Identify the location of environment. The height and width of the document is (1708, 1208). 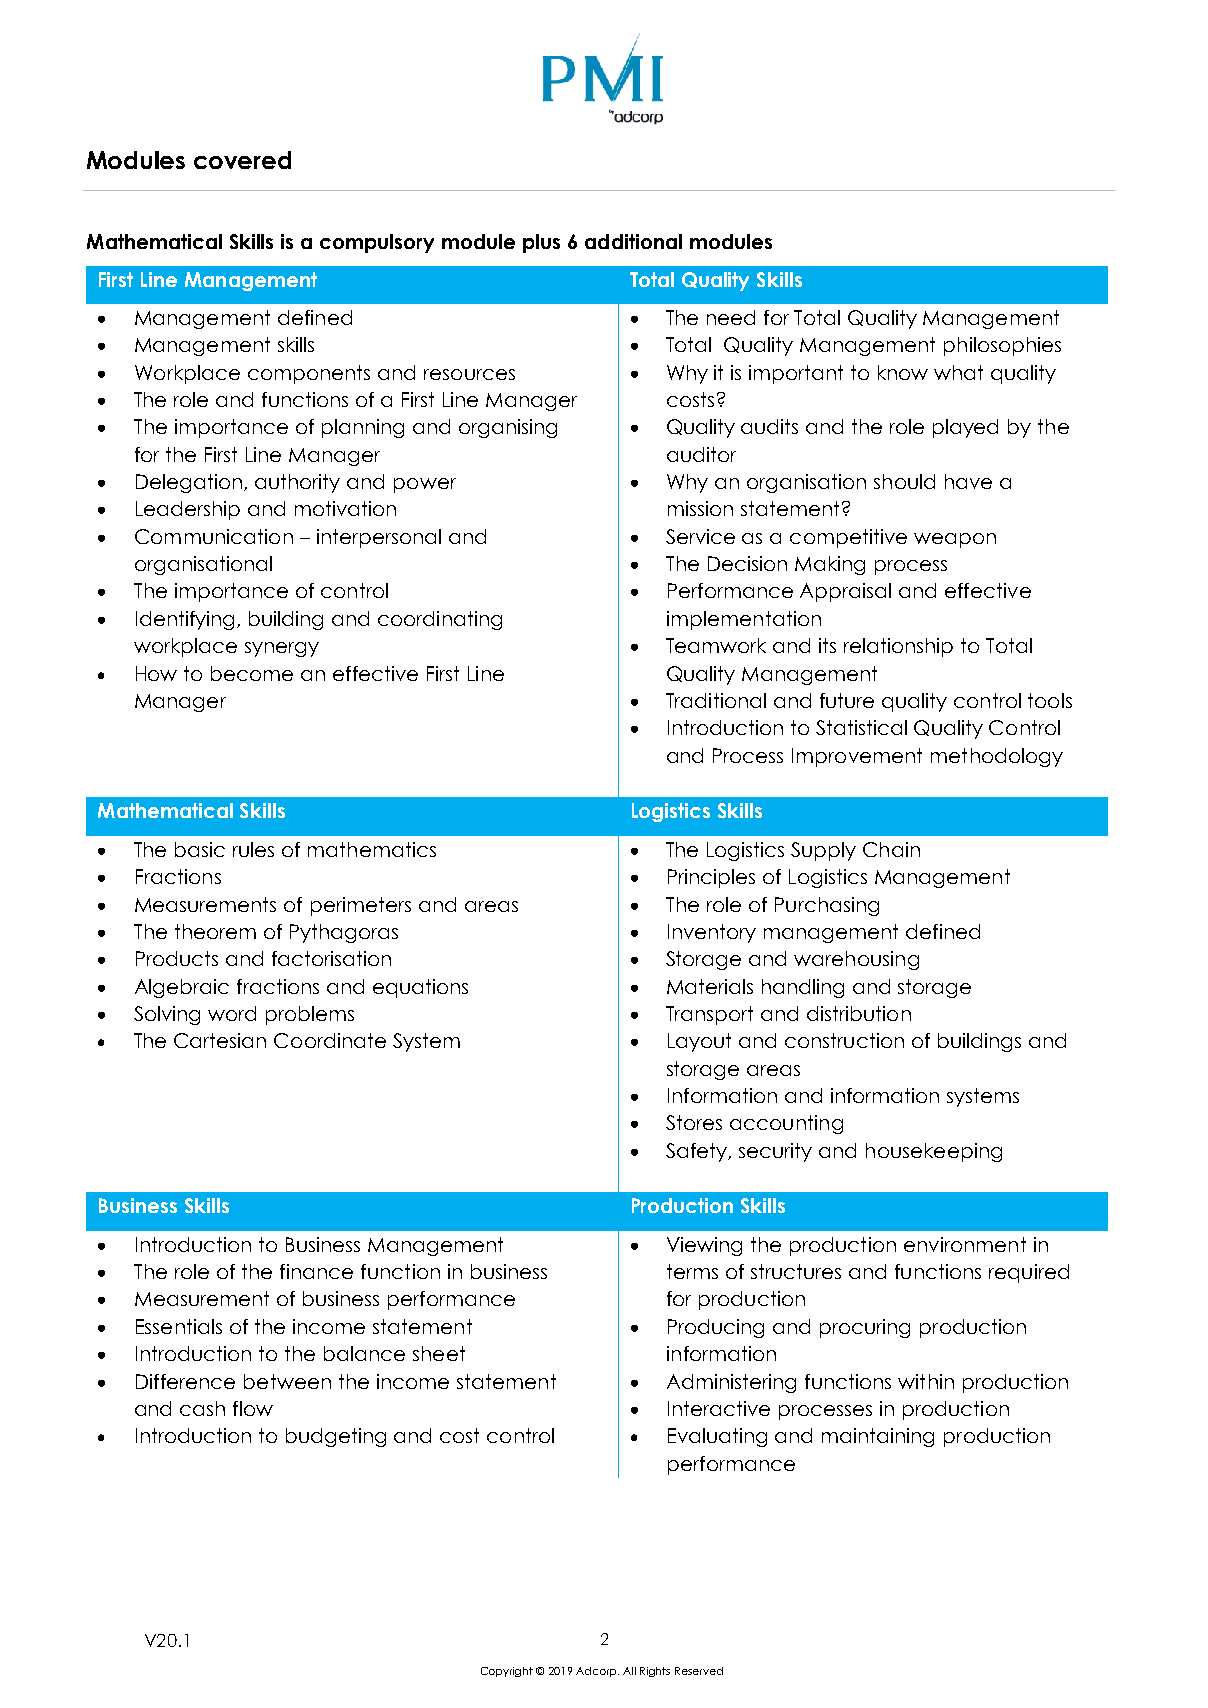
(965, 1244).
